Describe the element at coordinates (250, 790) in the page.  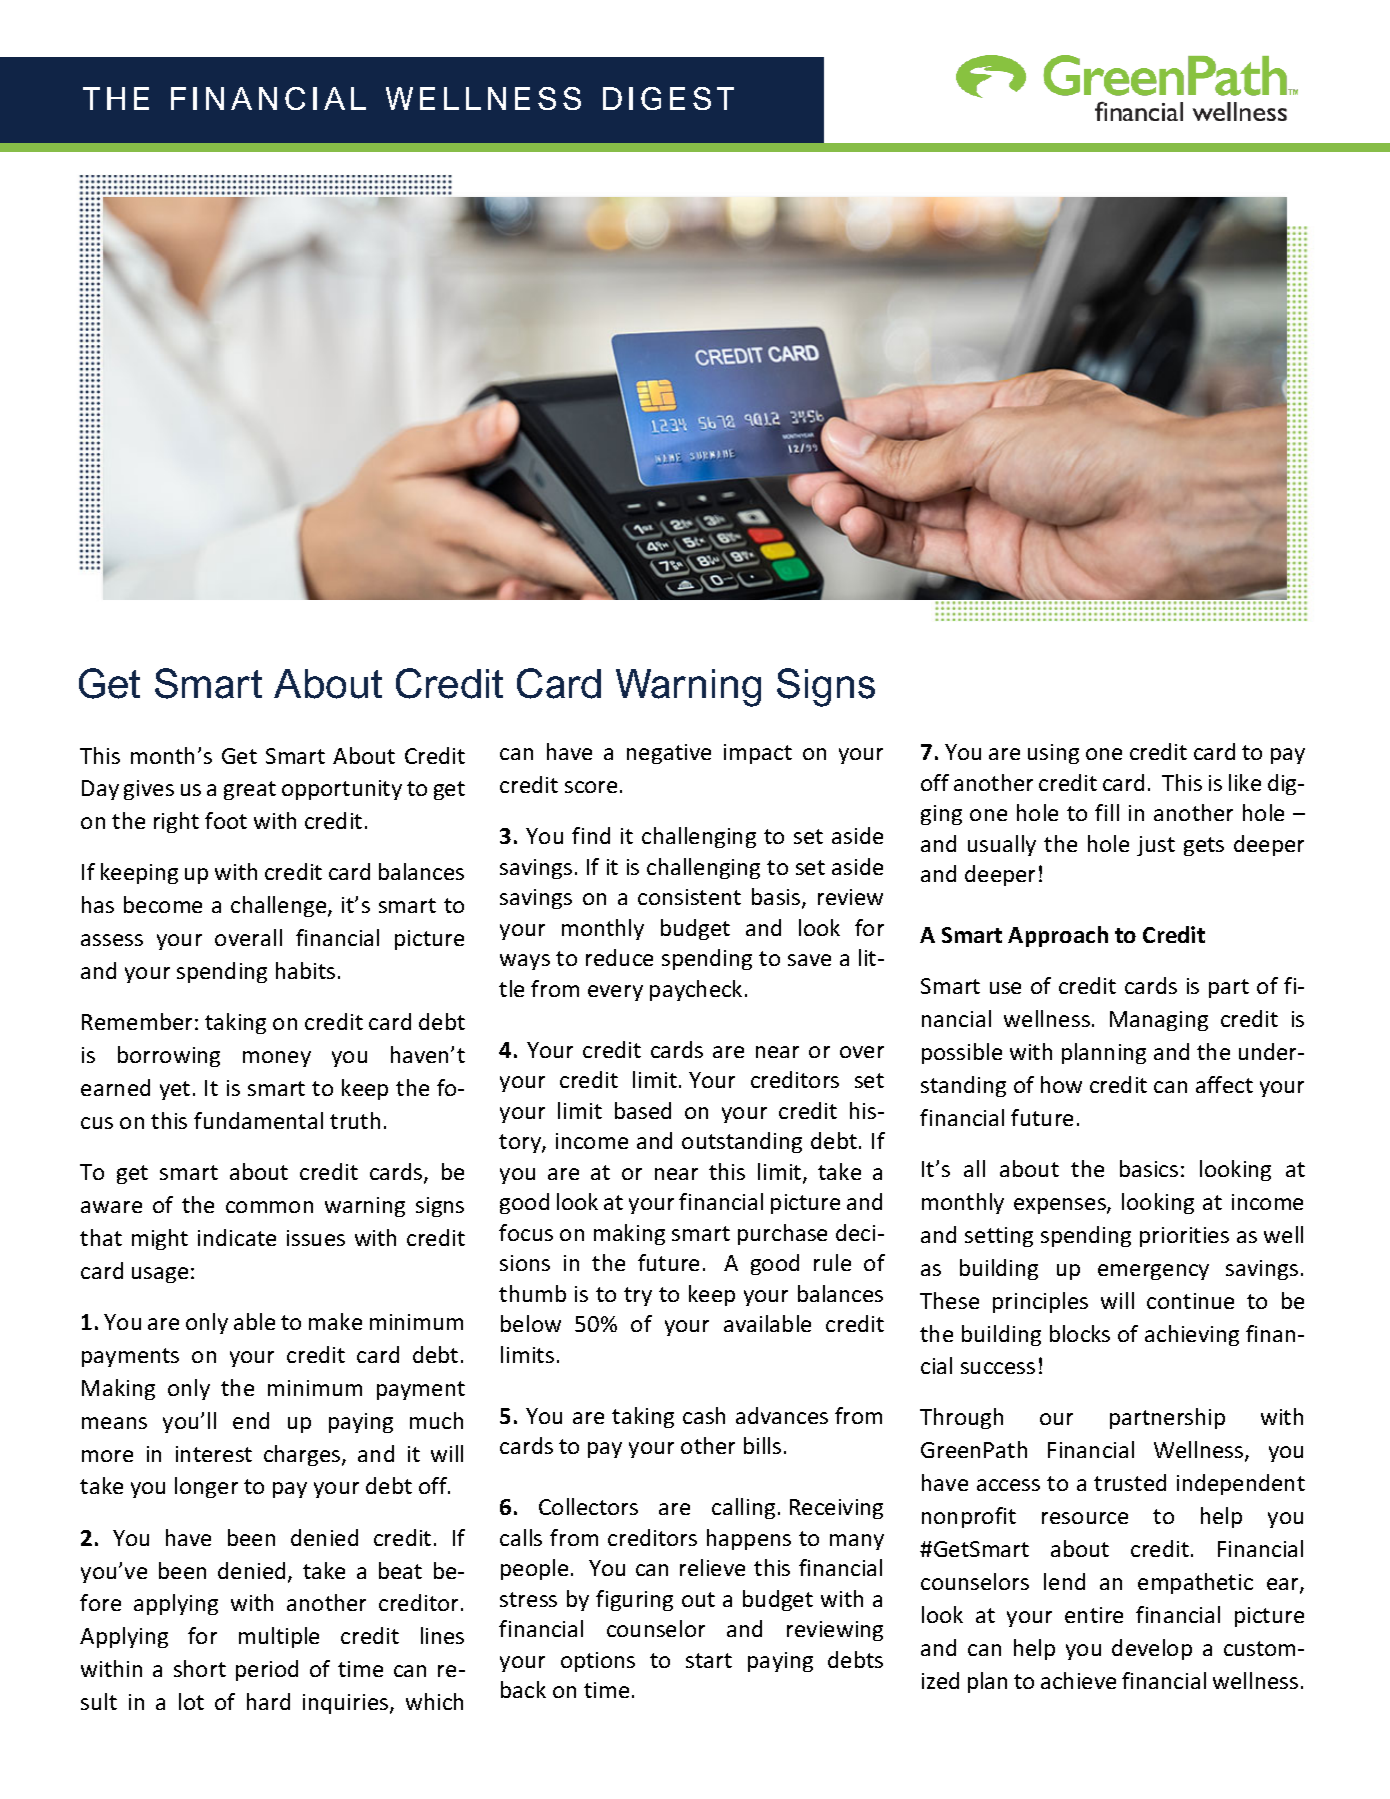
I see `great` at that location.
